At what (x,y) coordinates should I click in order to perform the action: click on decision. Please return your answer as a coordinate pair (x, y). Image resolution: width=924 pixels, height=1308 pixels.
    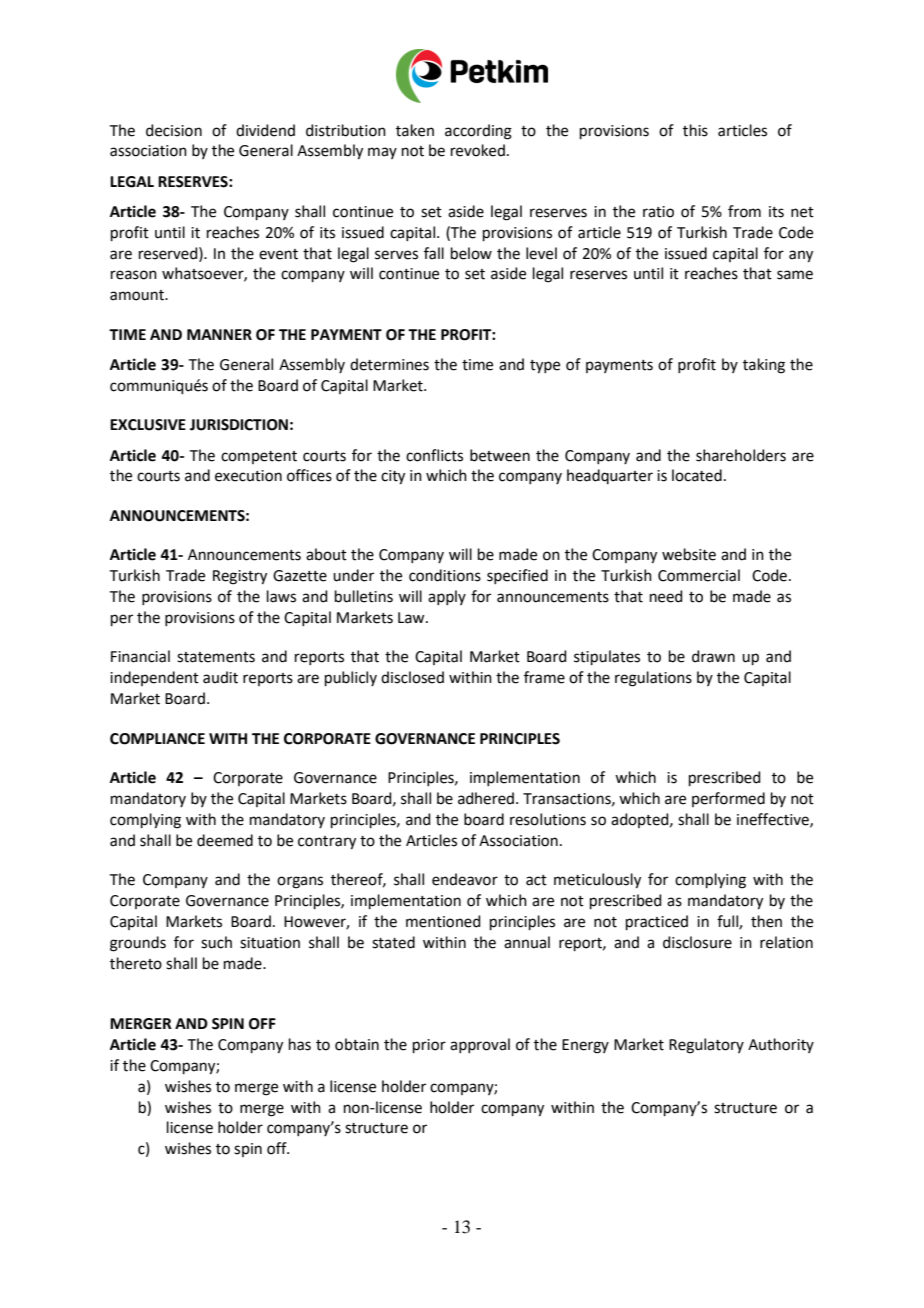
    Looking at the image, I should click on (174, 130).
